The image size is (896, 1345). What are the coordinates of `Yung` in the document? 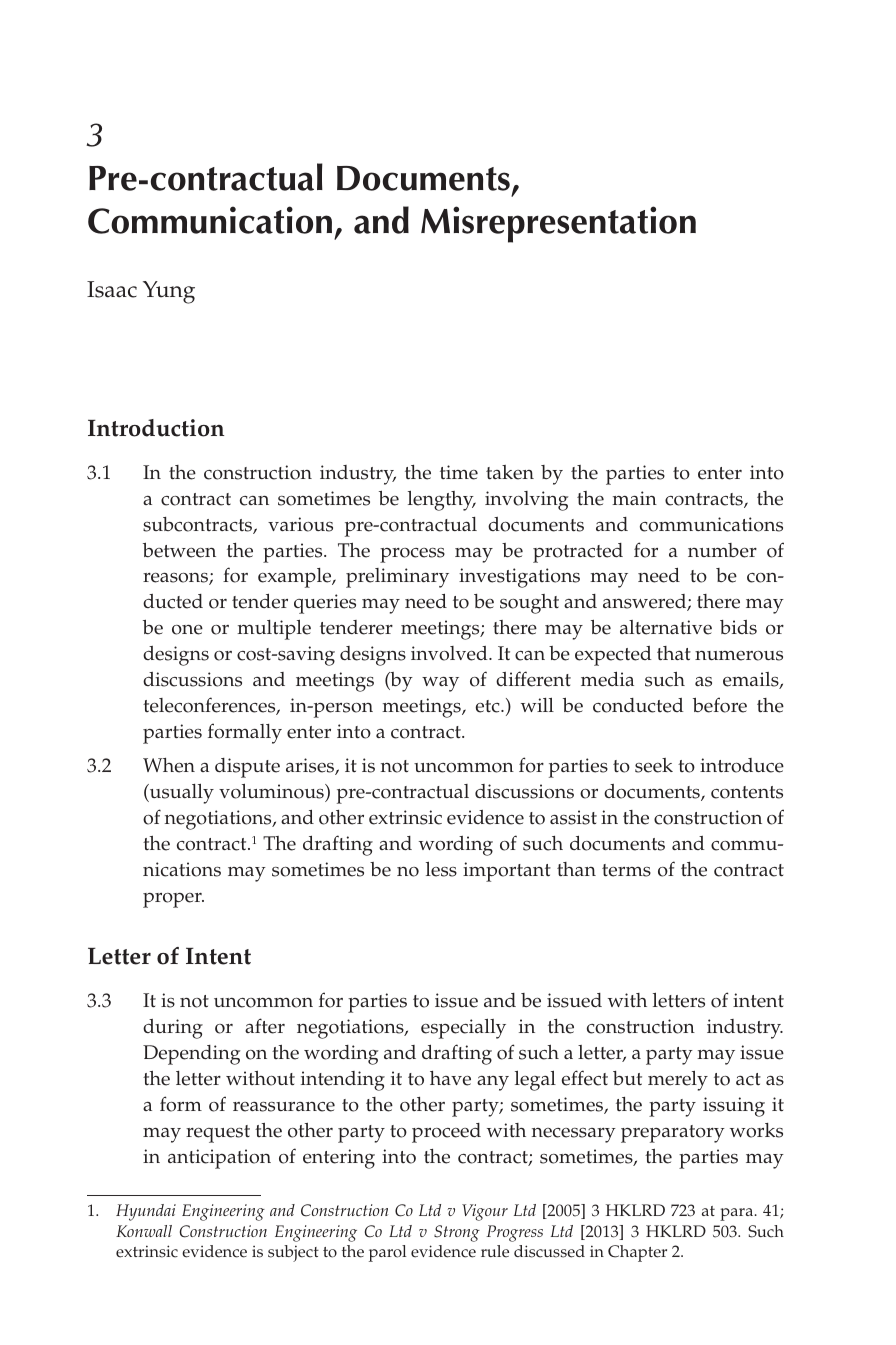 It's located at (169, 292).
